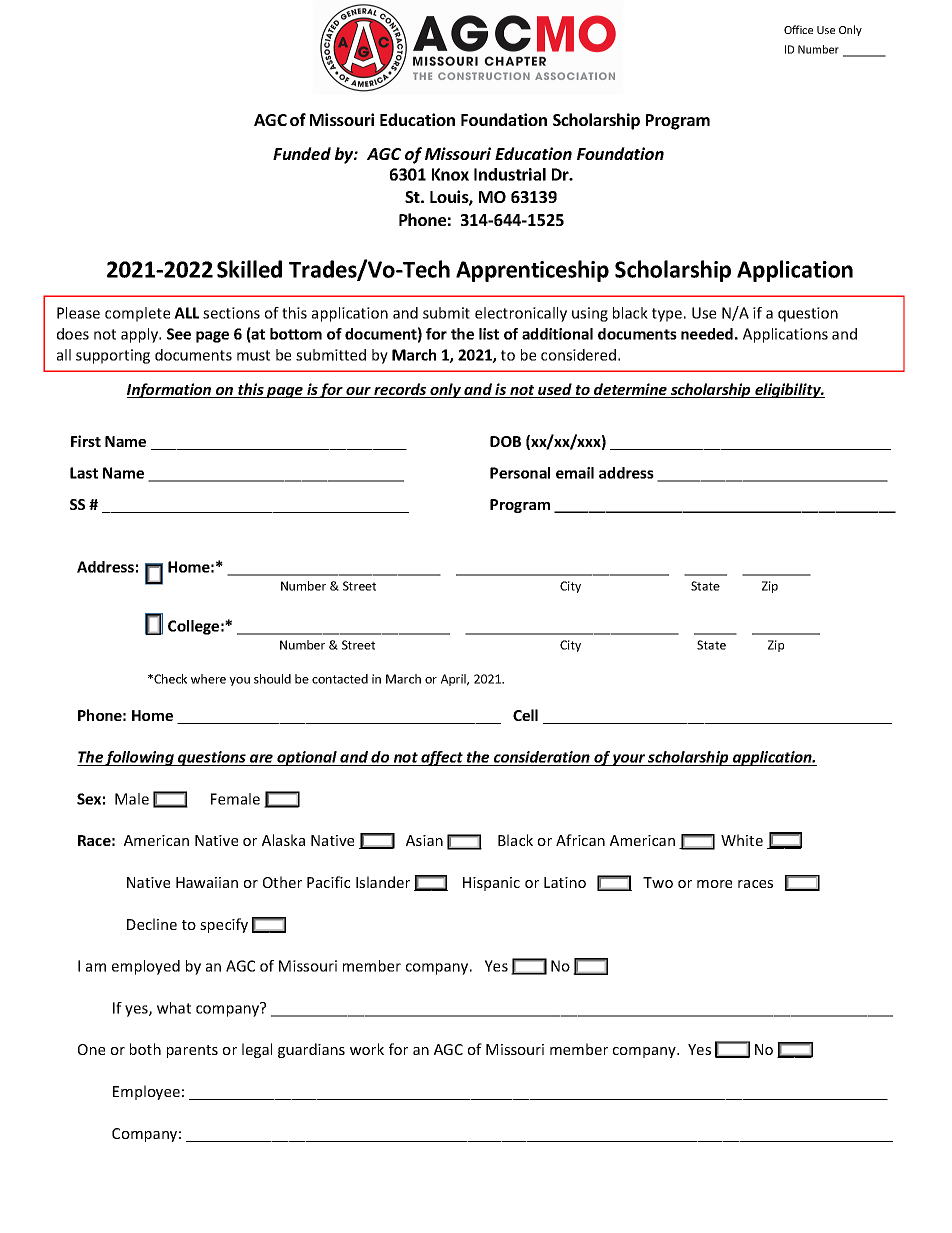 The height and width of the screenshot is (1233, 952). I want to click on following, so click(140, 758).
